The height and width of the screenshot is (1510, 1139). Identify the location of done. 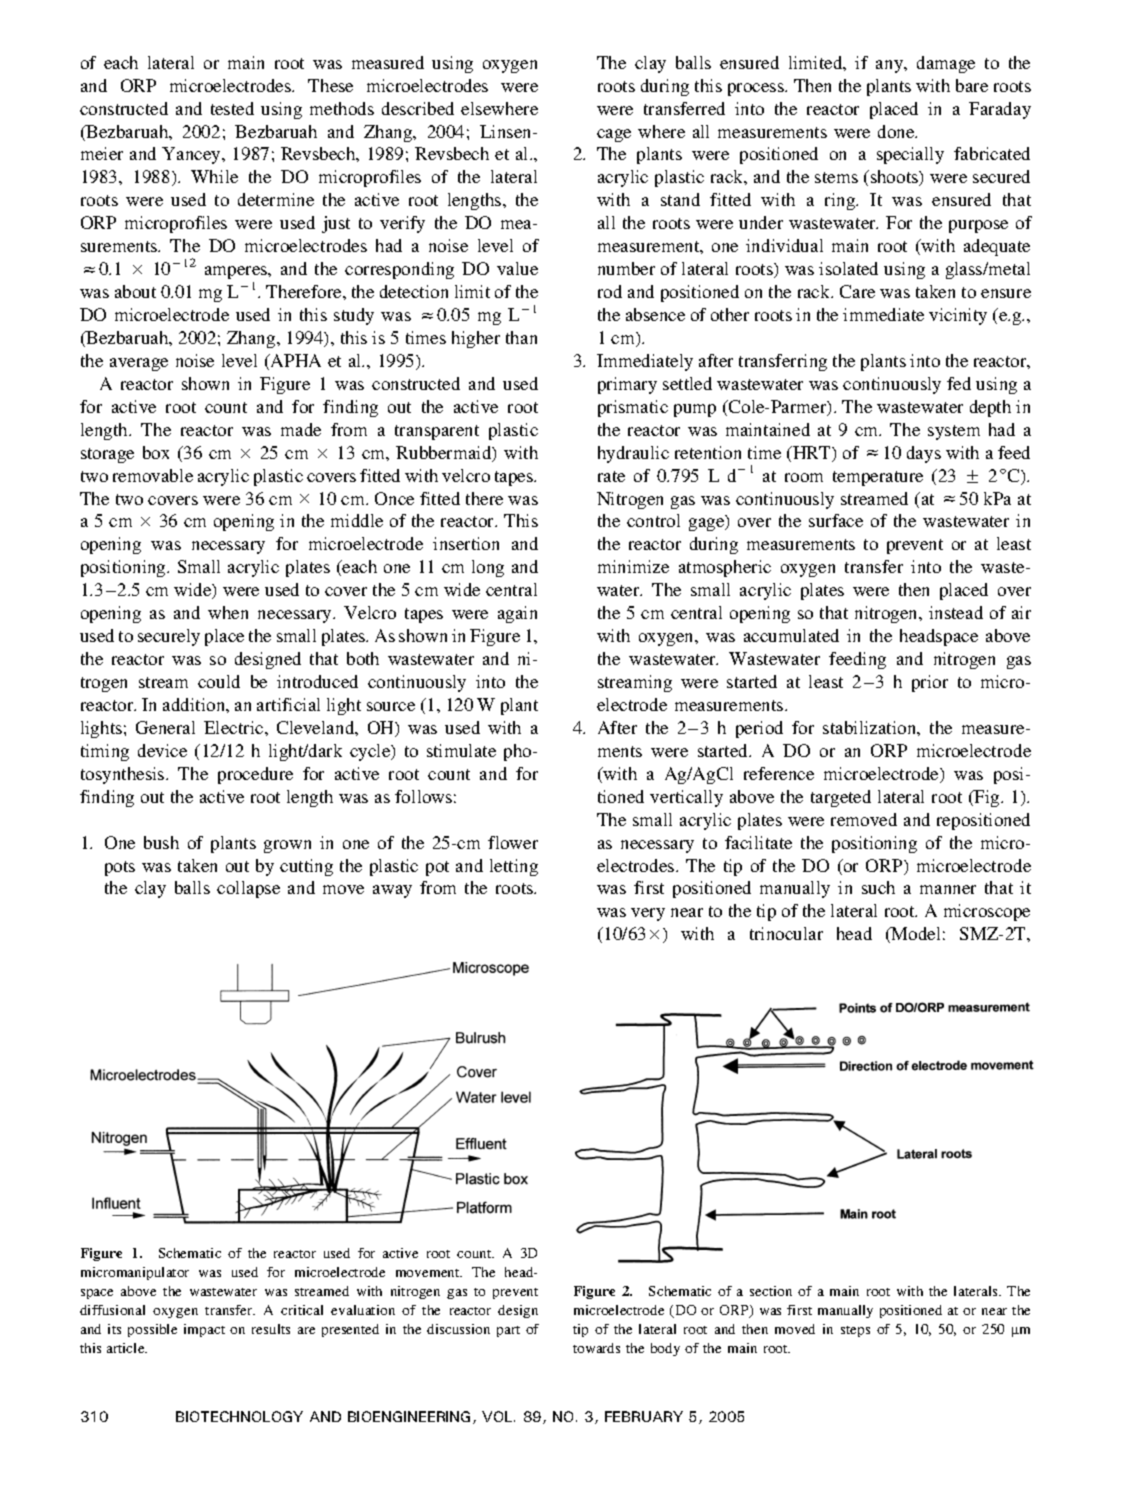
(897, 131).
